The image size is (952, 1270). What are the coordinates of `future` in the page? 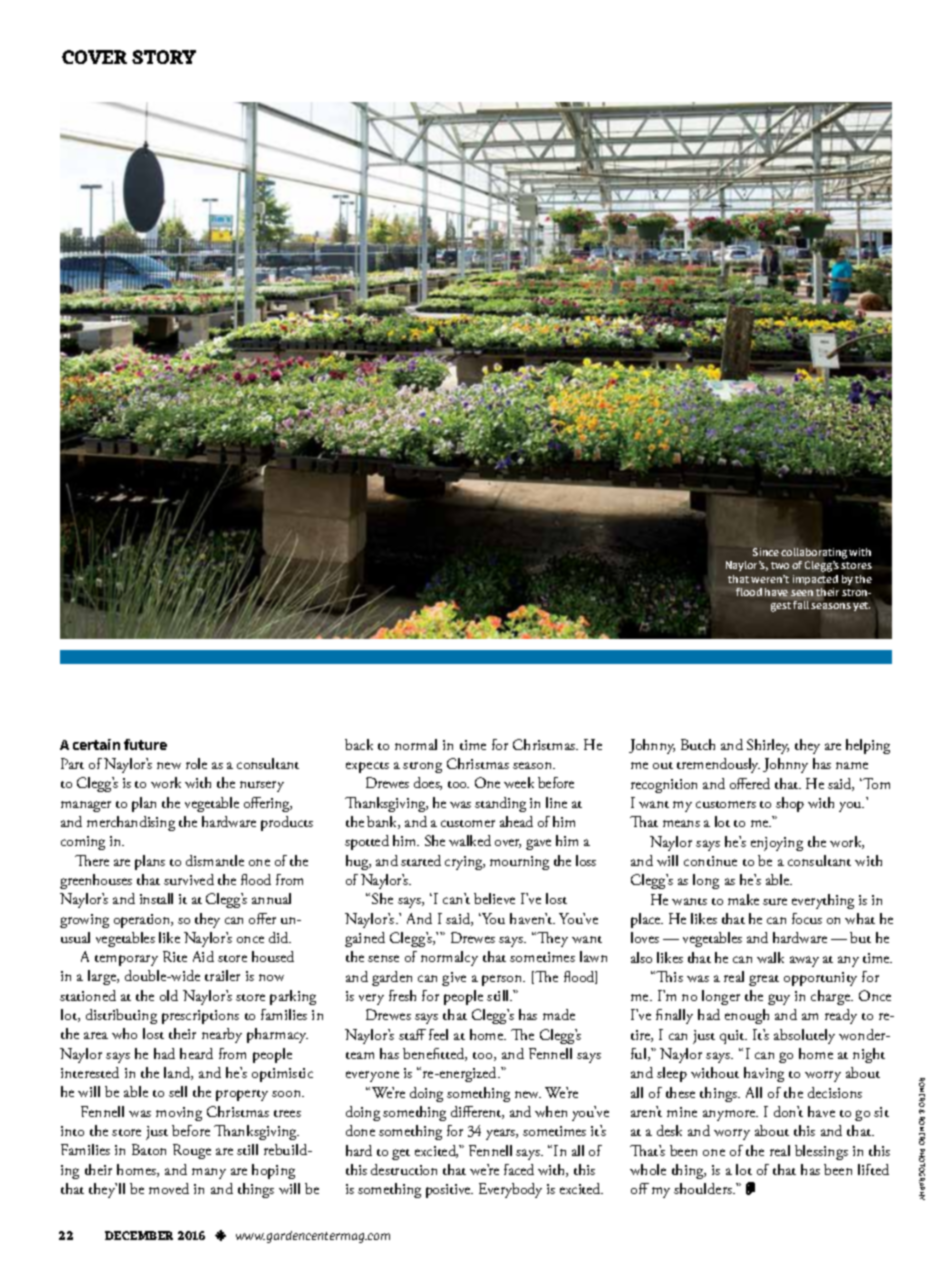 It's located at (145, 744).
